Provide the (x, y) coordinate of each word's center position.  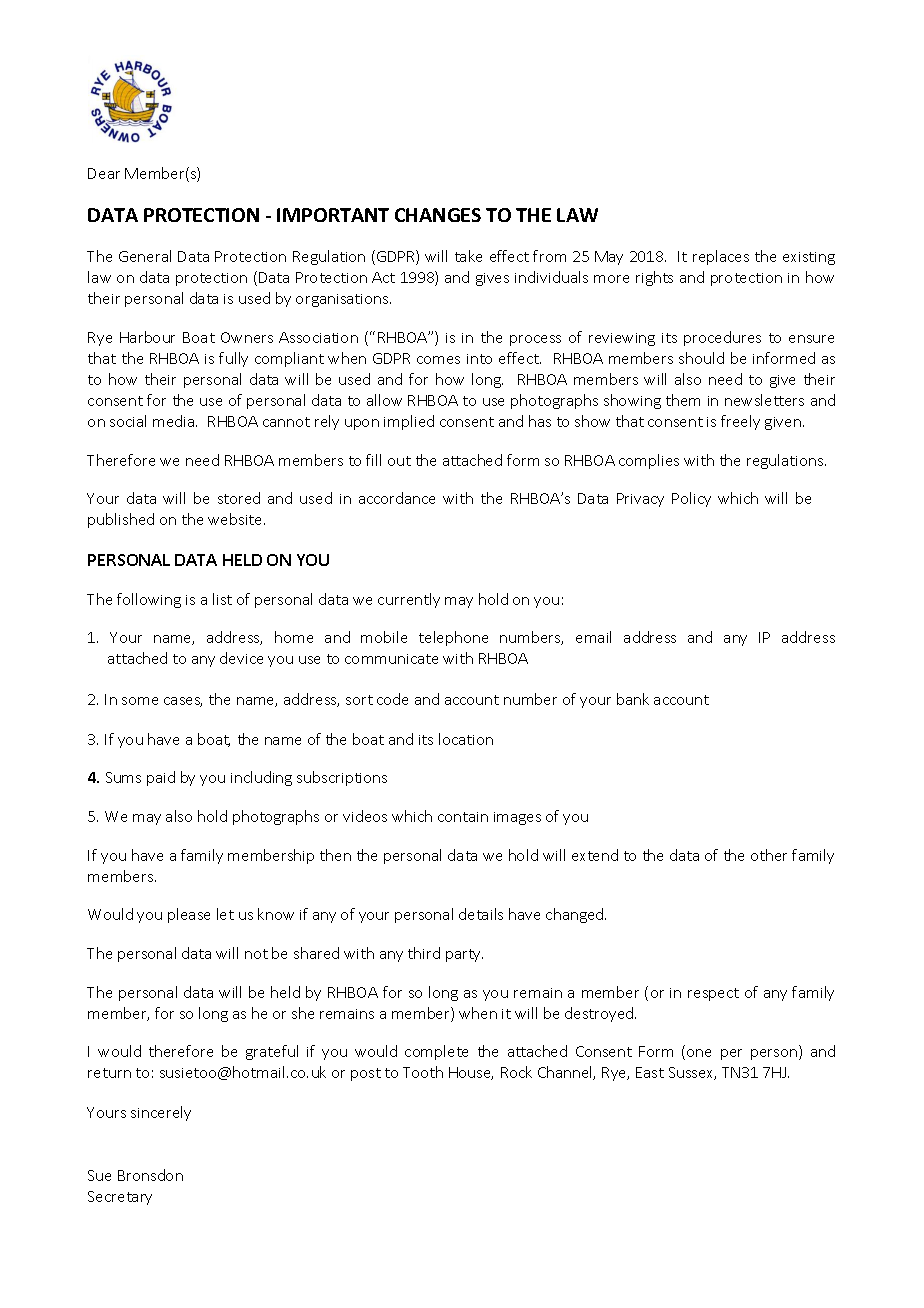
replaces (721, 257)
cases (183, 702)
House (471, 1073)
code (392, 699)
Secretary (120, 1198)
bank (633, 699)
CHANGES (438, 215)
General (145, 256)
